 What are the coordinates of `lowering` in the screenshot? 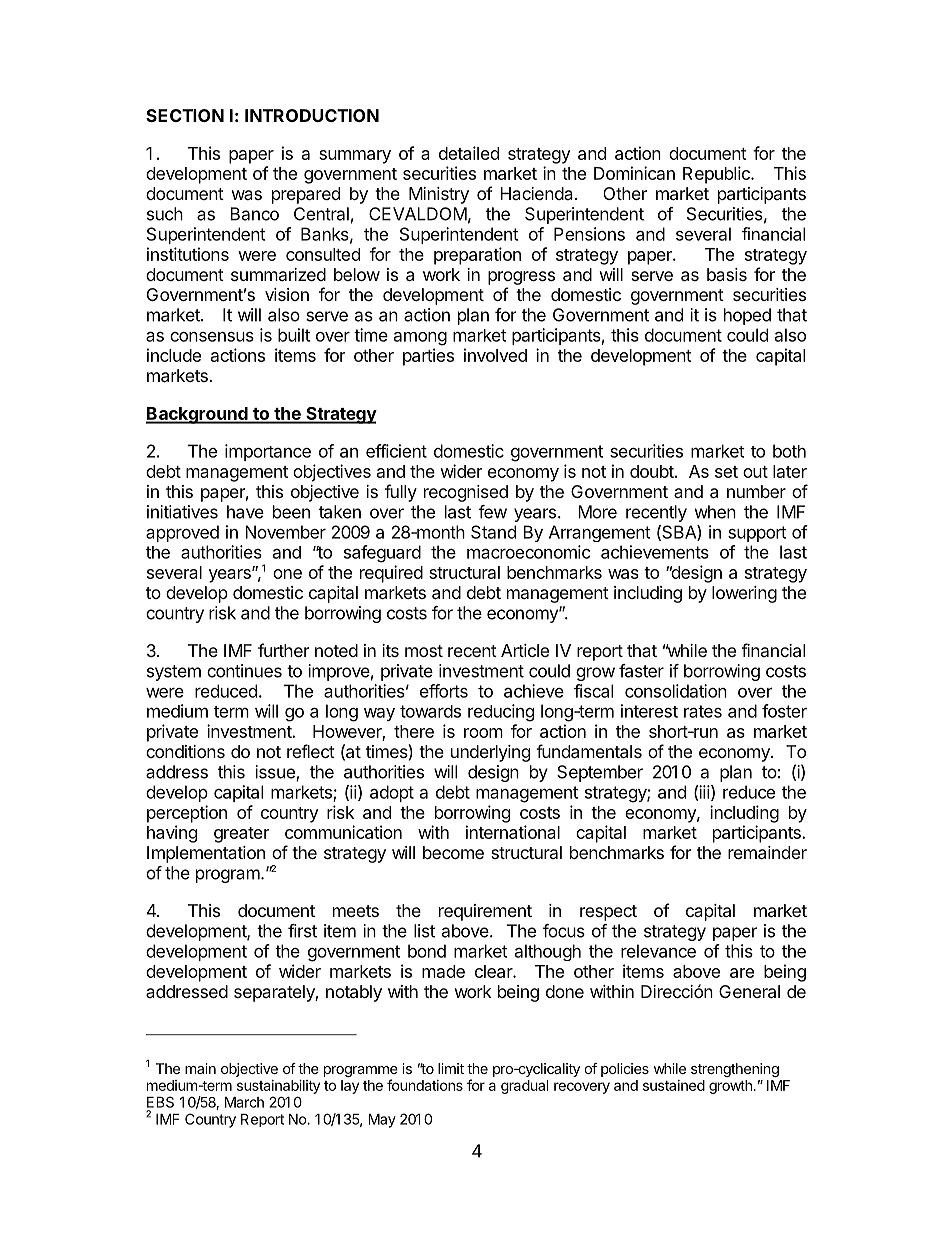 It's located at (744, 594).
